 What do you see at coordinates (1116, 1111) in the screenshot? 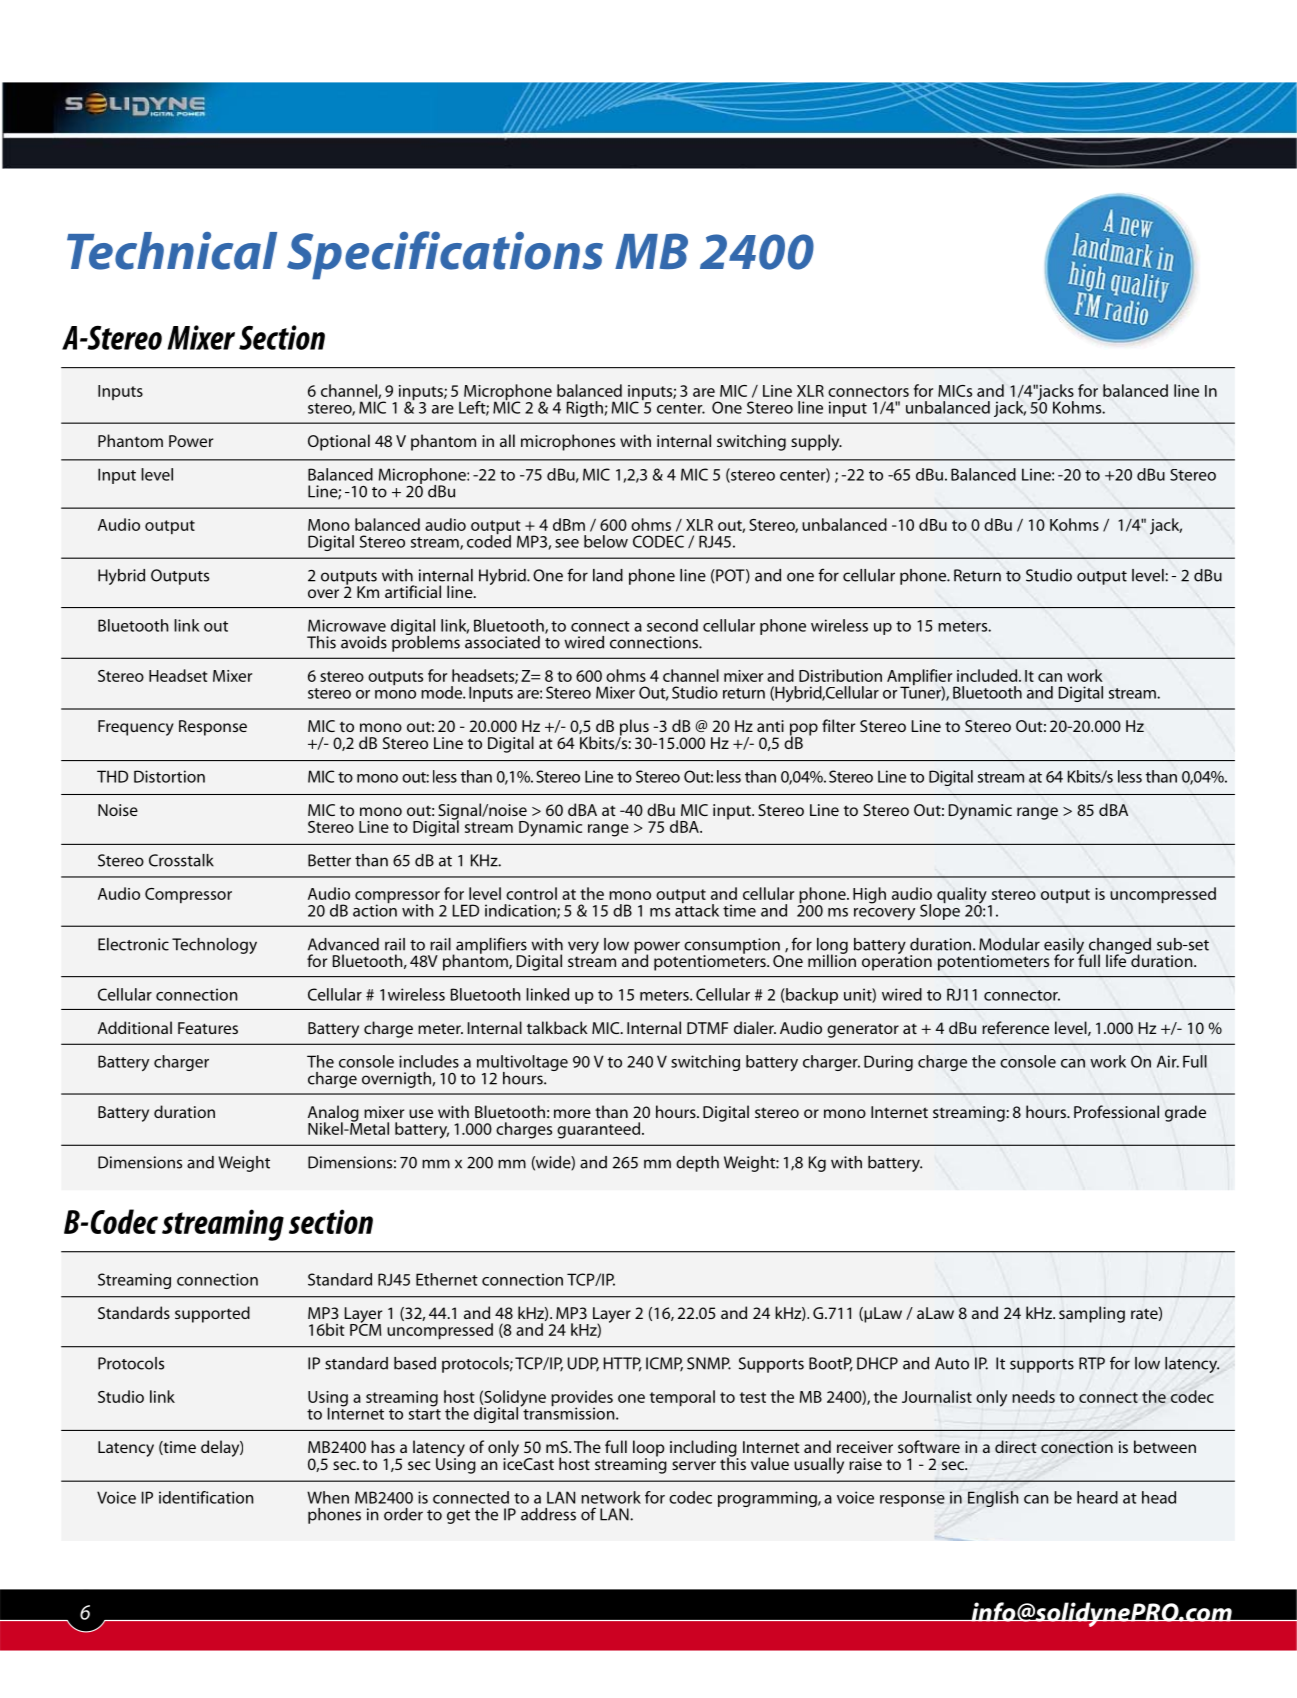
I see `Professional` at bounding box center [1116, 1111].
